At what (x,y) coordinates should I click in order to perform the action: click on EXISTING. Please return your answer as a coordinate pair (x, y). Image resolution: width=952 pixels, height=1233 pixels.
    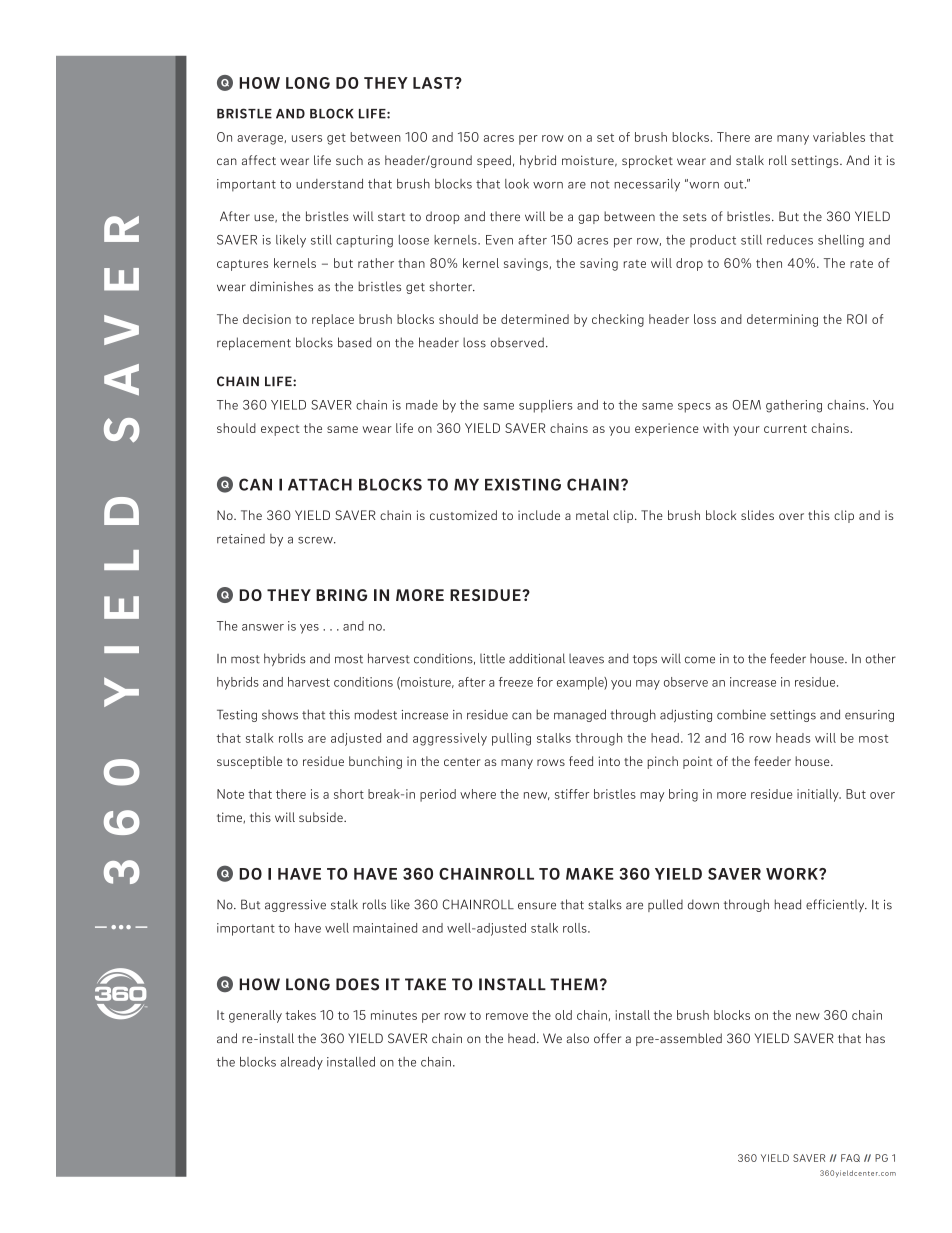
    Looking at the image, I should click on (523, 484).
